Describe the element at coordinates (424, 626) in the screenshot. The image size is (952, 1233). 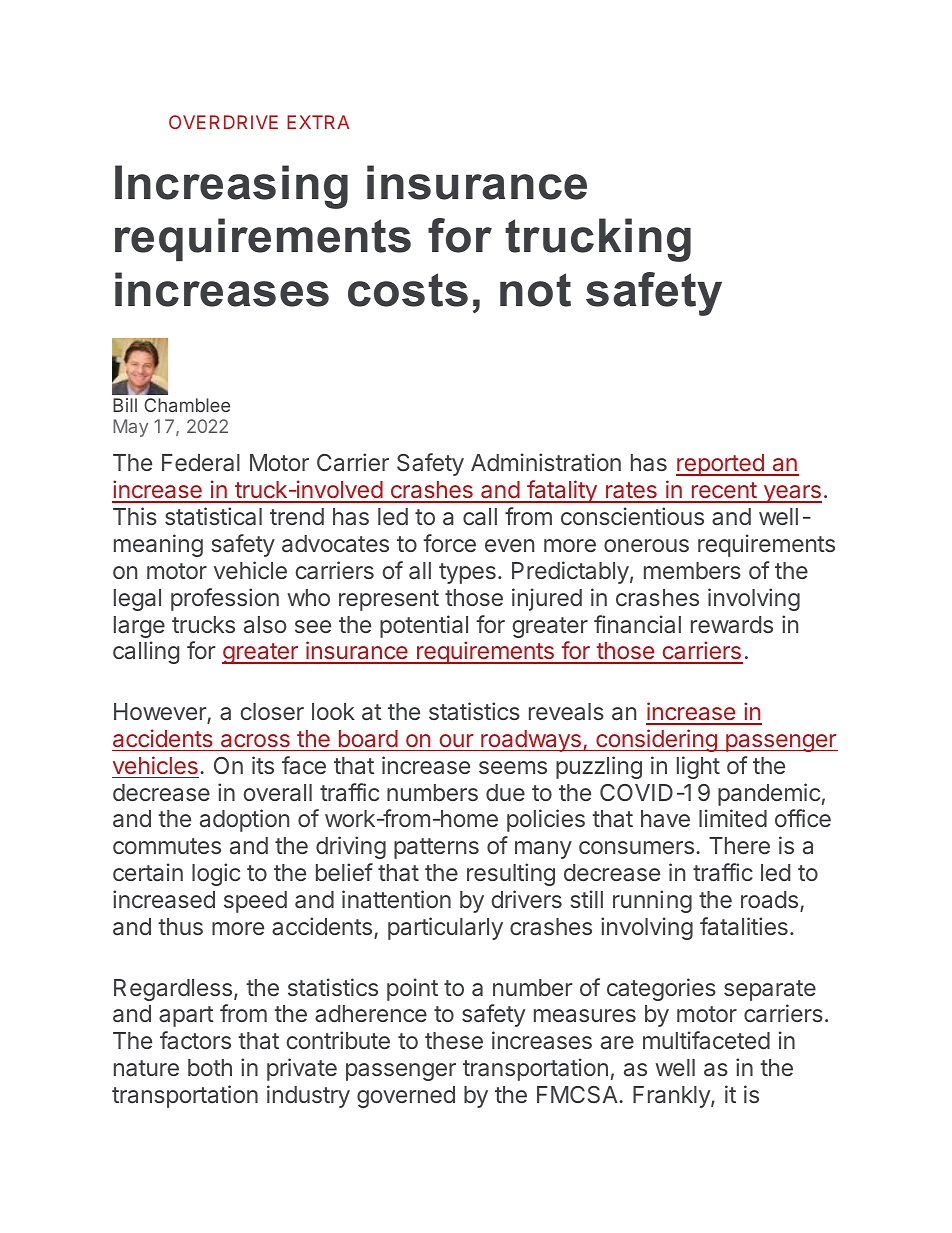
I see `potential` at that location.
